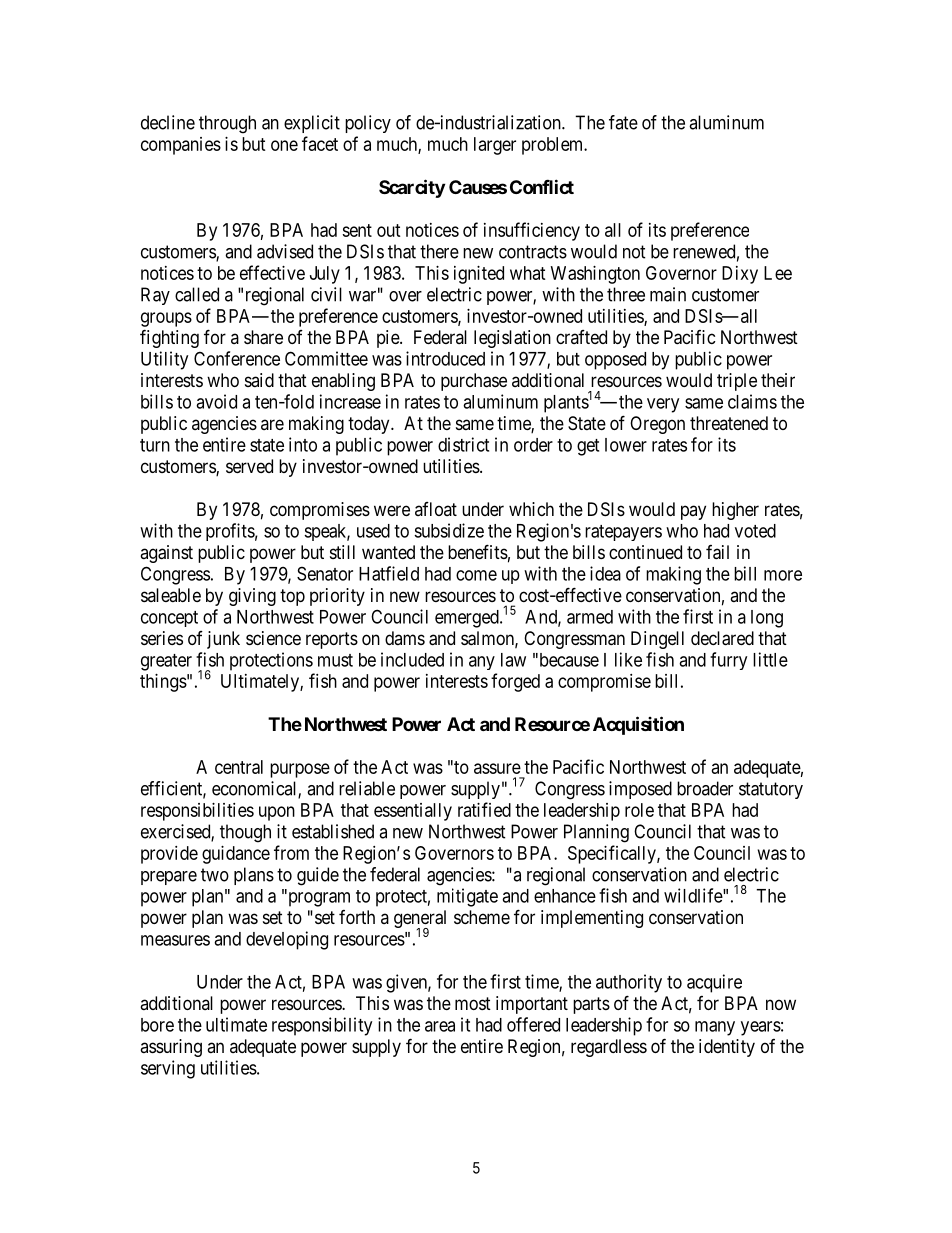  What do you see at coordinates (729, 423) in the page?
I see `threatened` at bounding box center [729, 423].
